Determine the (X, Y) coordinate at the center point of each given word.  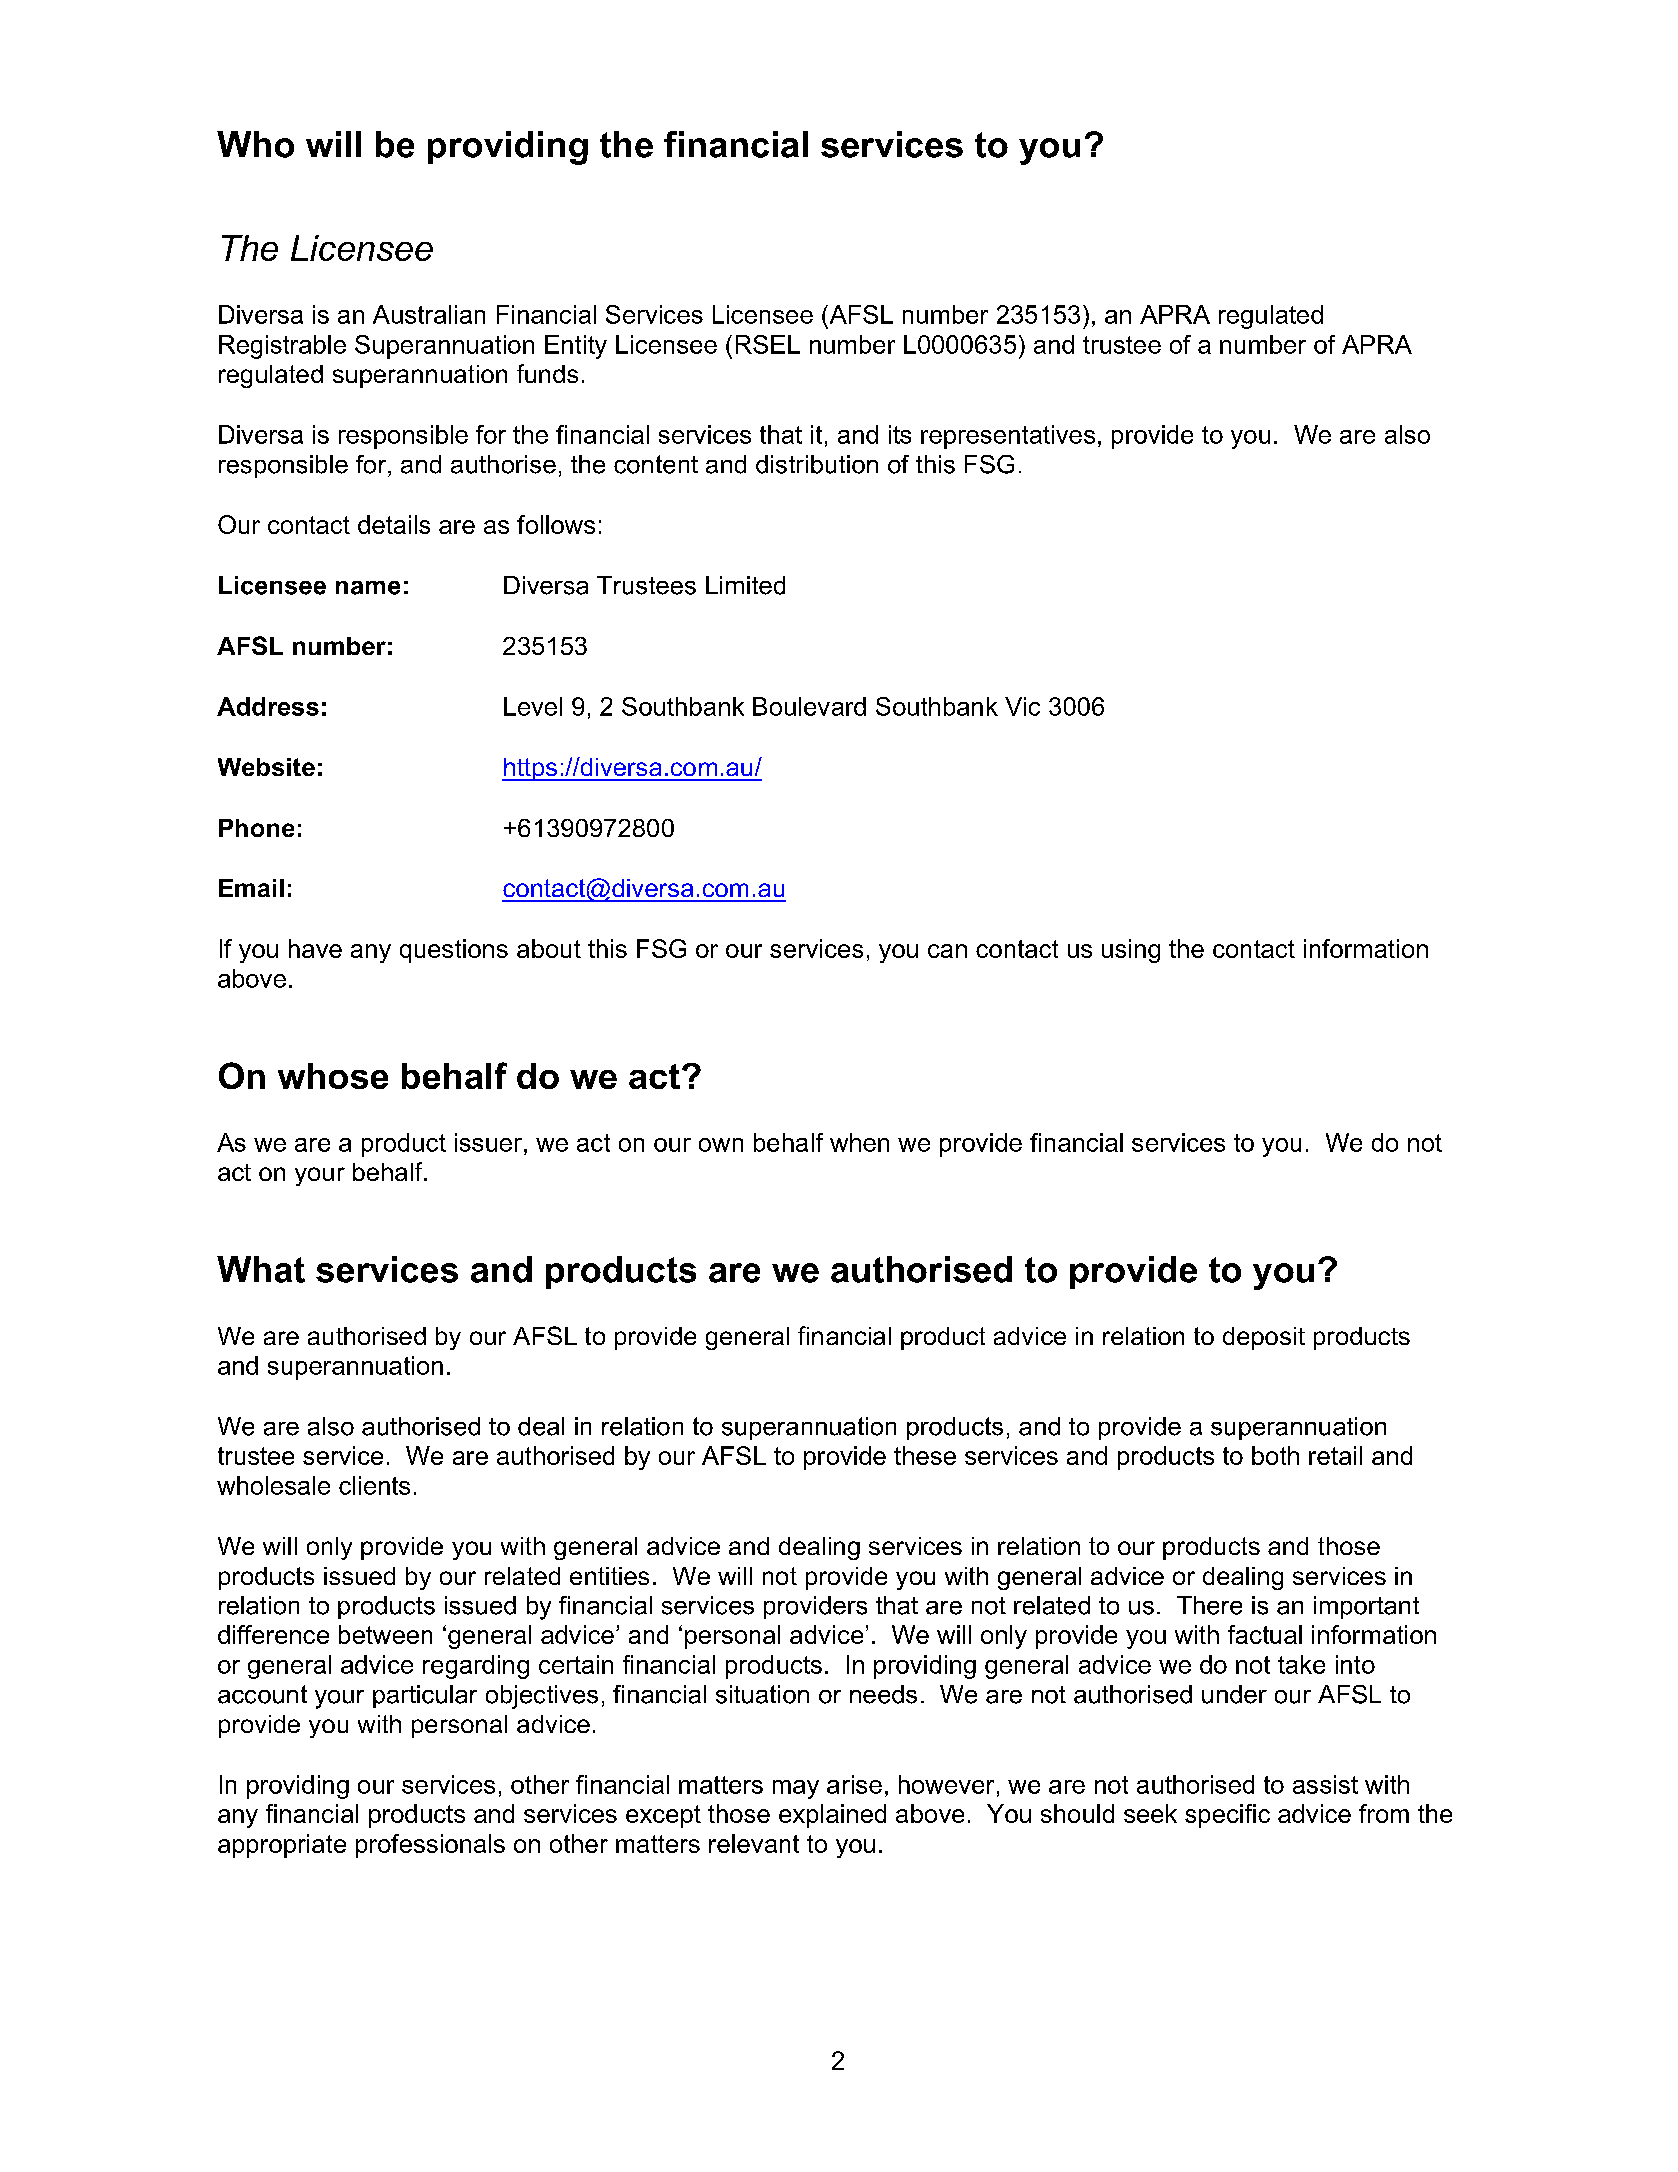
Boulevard (809, 706)
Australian (429, 314)
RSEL (768, 344)
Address (268, 706)
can (947, 951)
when (859, 1142)
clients (374, 1485)
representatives (1008, 437)
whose (333, 1076)
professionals (430, 1846)
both (1275, 1455)
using (1131, 951)
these (925, 1455)
